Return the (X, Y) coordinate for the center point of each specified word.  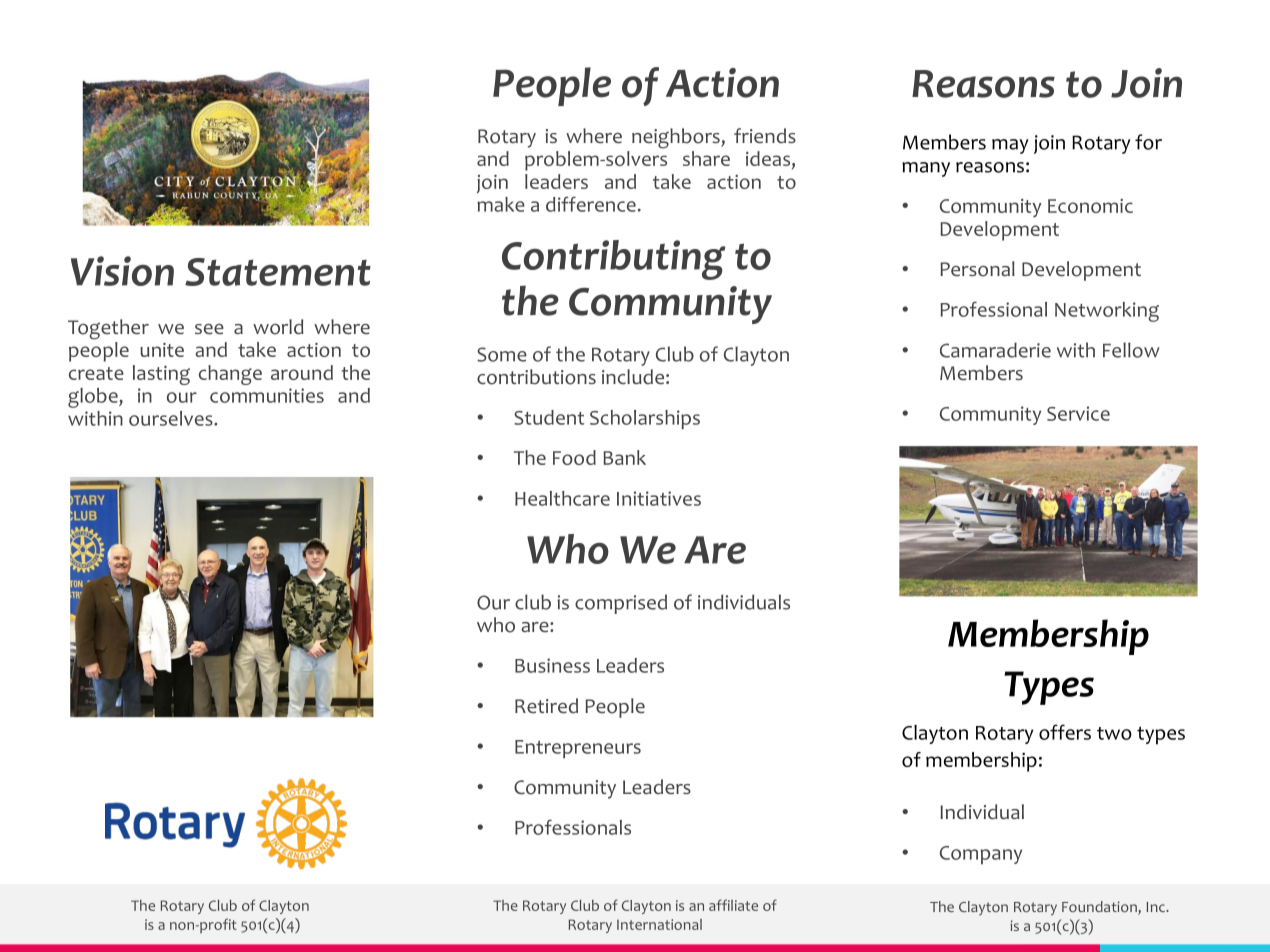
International (659, 924)
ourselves (172, 418)
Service (1078, 413)
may (1010, 146)
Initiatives (659, 498)
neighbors (677, 138)
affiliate (733, 905)
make (501, 204)
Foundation (1100, 908)
